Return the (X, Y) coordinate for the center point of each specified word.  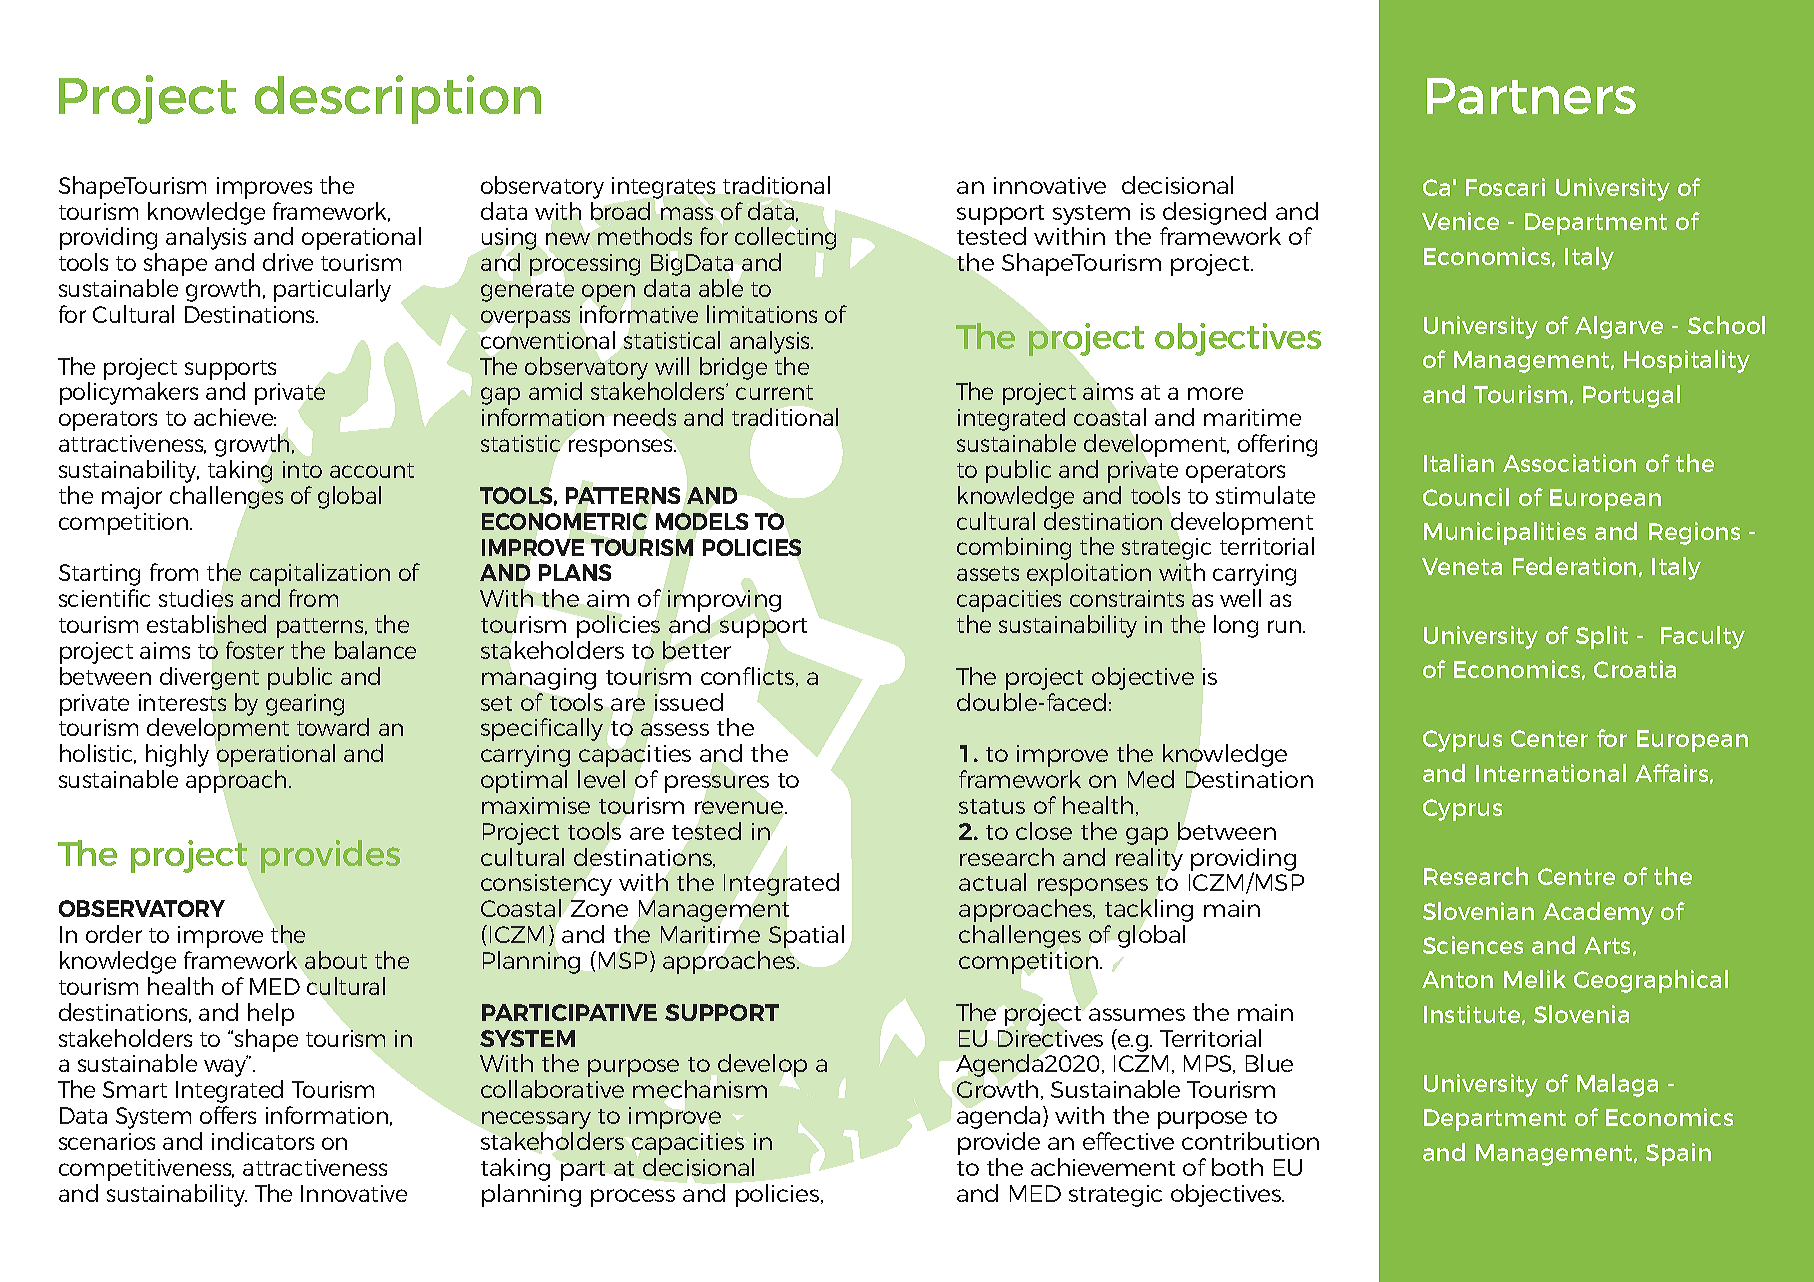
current (774, 392)
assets (988, 573)
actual (992, 882)
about (336, 960)
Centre (1576, 876)
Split (1602, 637)
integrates (663, 188)
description (398, 99)
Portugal (1631, 396)
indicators (263, 1141)
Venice (1460, 221)
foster (255, 650)
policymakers (129, 393)
